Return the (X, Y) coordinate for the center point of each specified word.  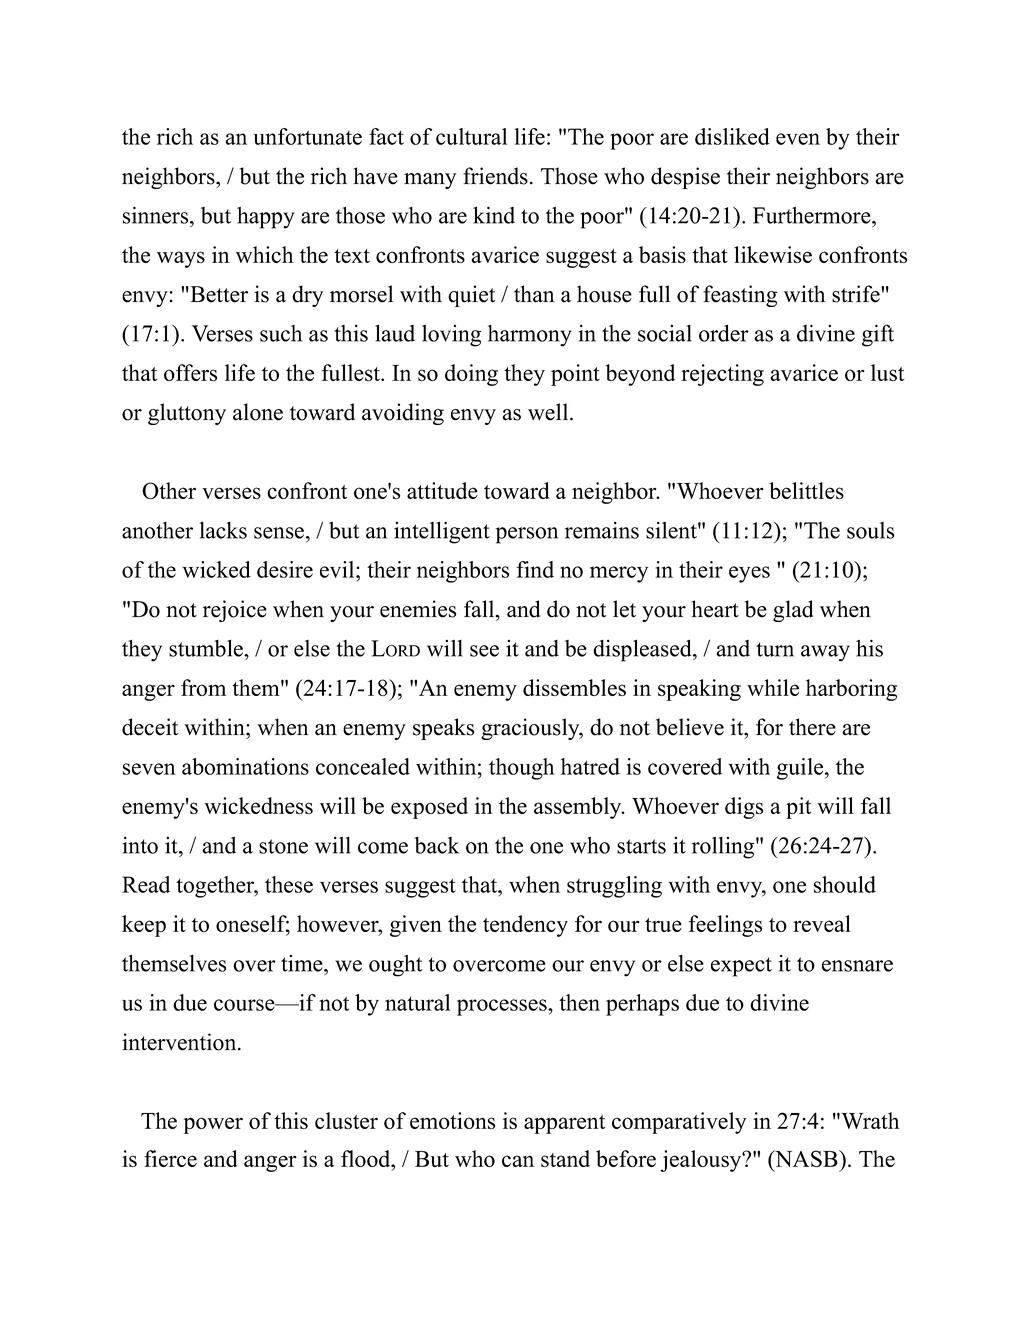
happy (266, 218)
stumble (207, 648)
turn (775, 649)
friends (495, 176)
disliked (732, 136)
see (484, 651)
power (213, 1125)
